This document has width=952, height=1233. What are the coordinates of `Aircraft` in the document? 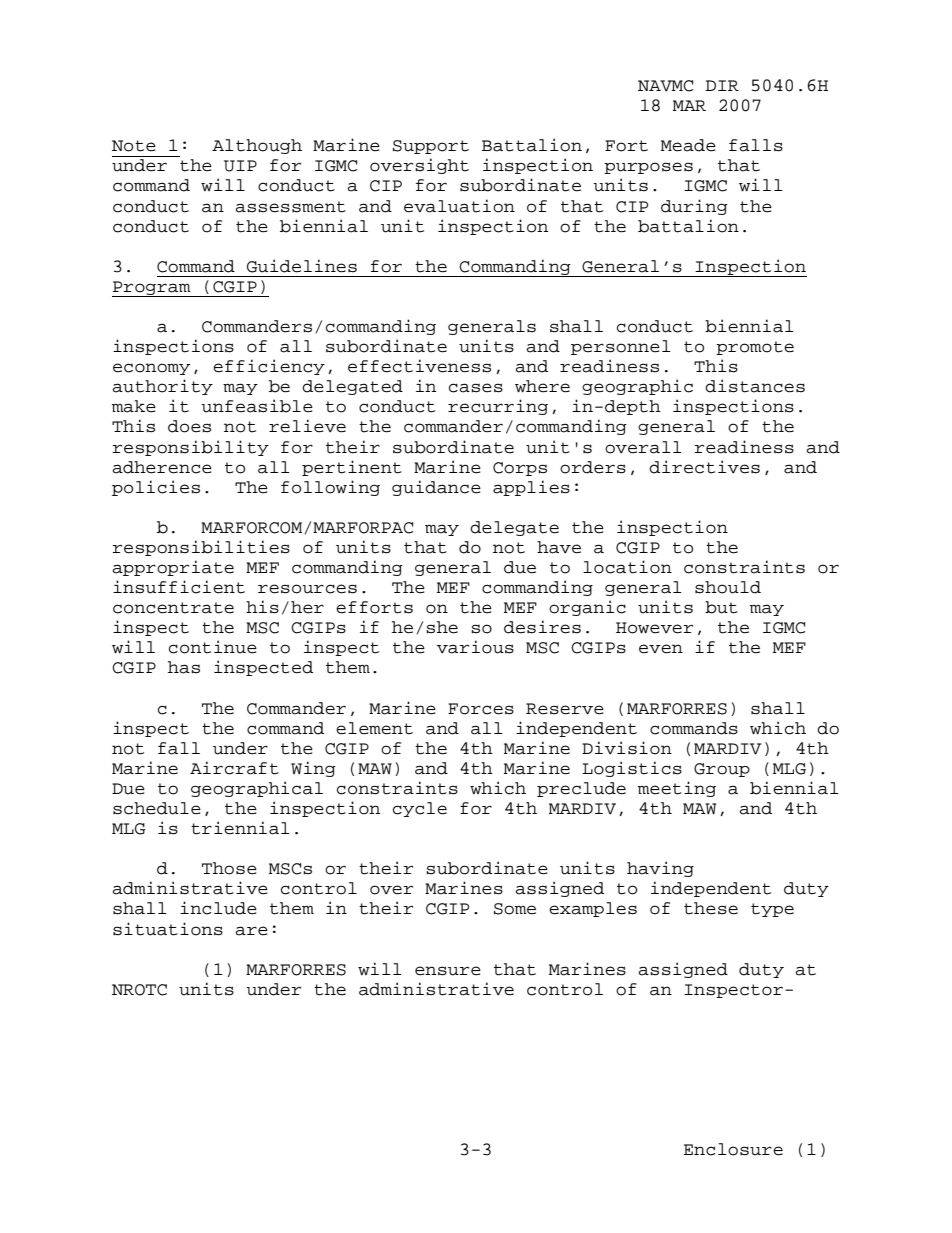 It's located at (234, 768).
